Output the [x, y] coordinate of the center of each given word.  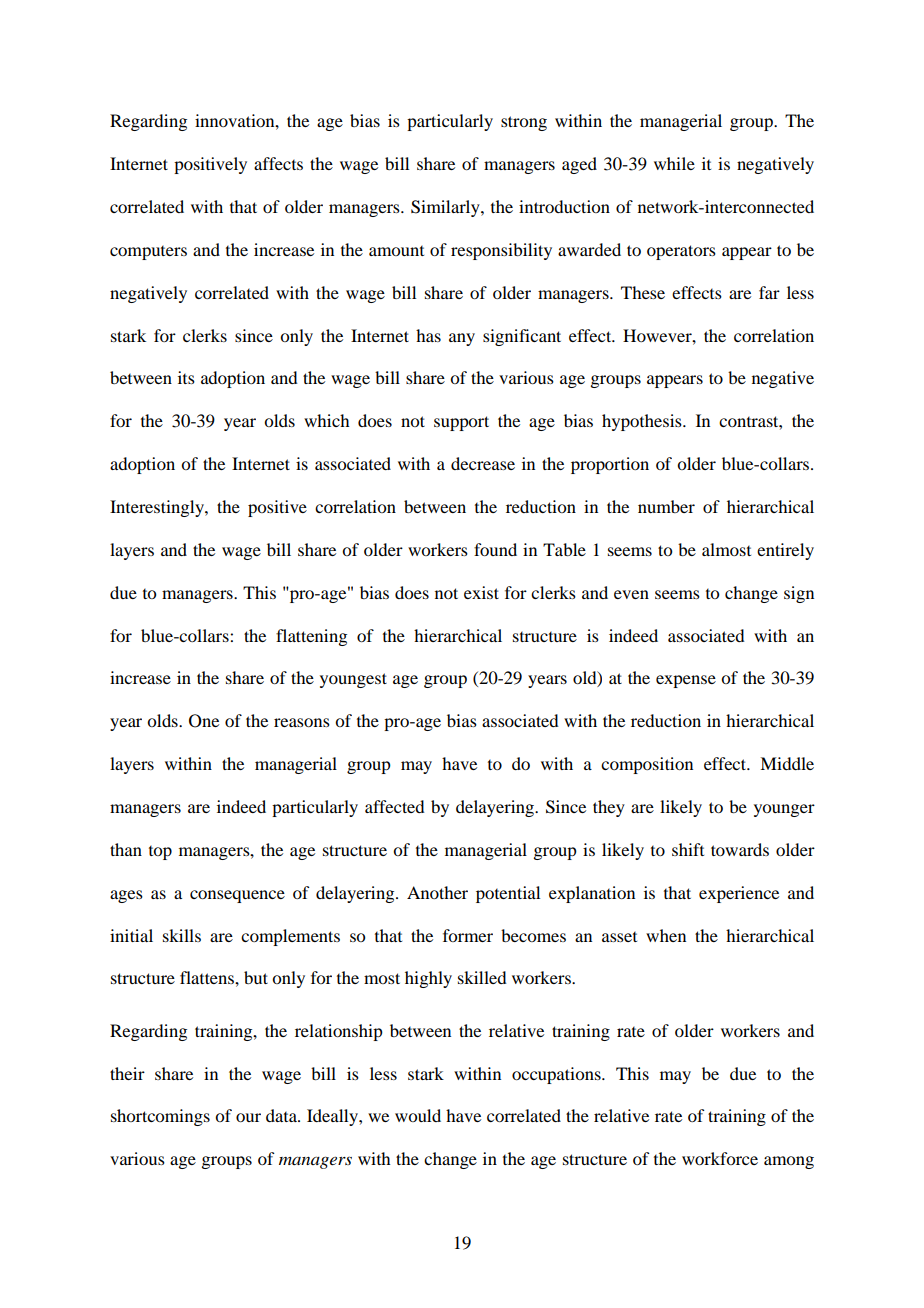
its [186, 377]
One [204, 721]
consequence [237, 896]
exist [481, 592]
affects [278, 163]
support [461, 423]
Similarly [446, 208]
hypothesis [643, 422]
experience [739, 894]
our [248, 1117]
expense [686, 681]
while [674, 163]
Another [437, 892]
